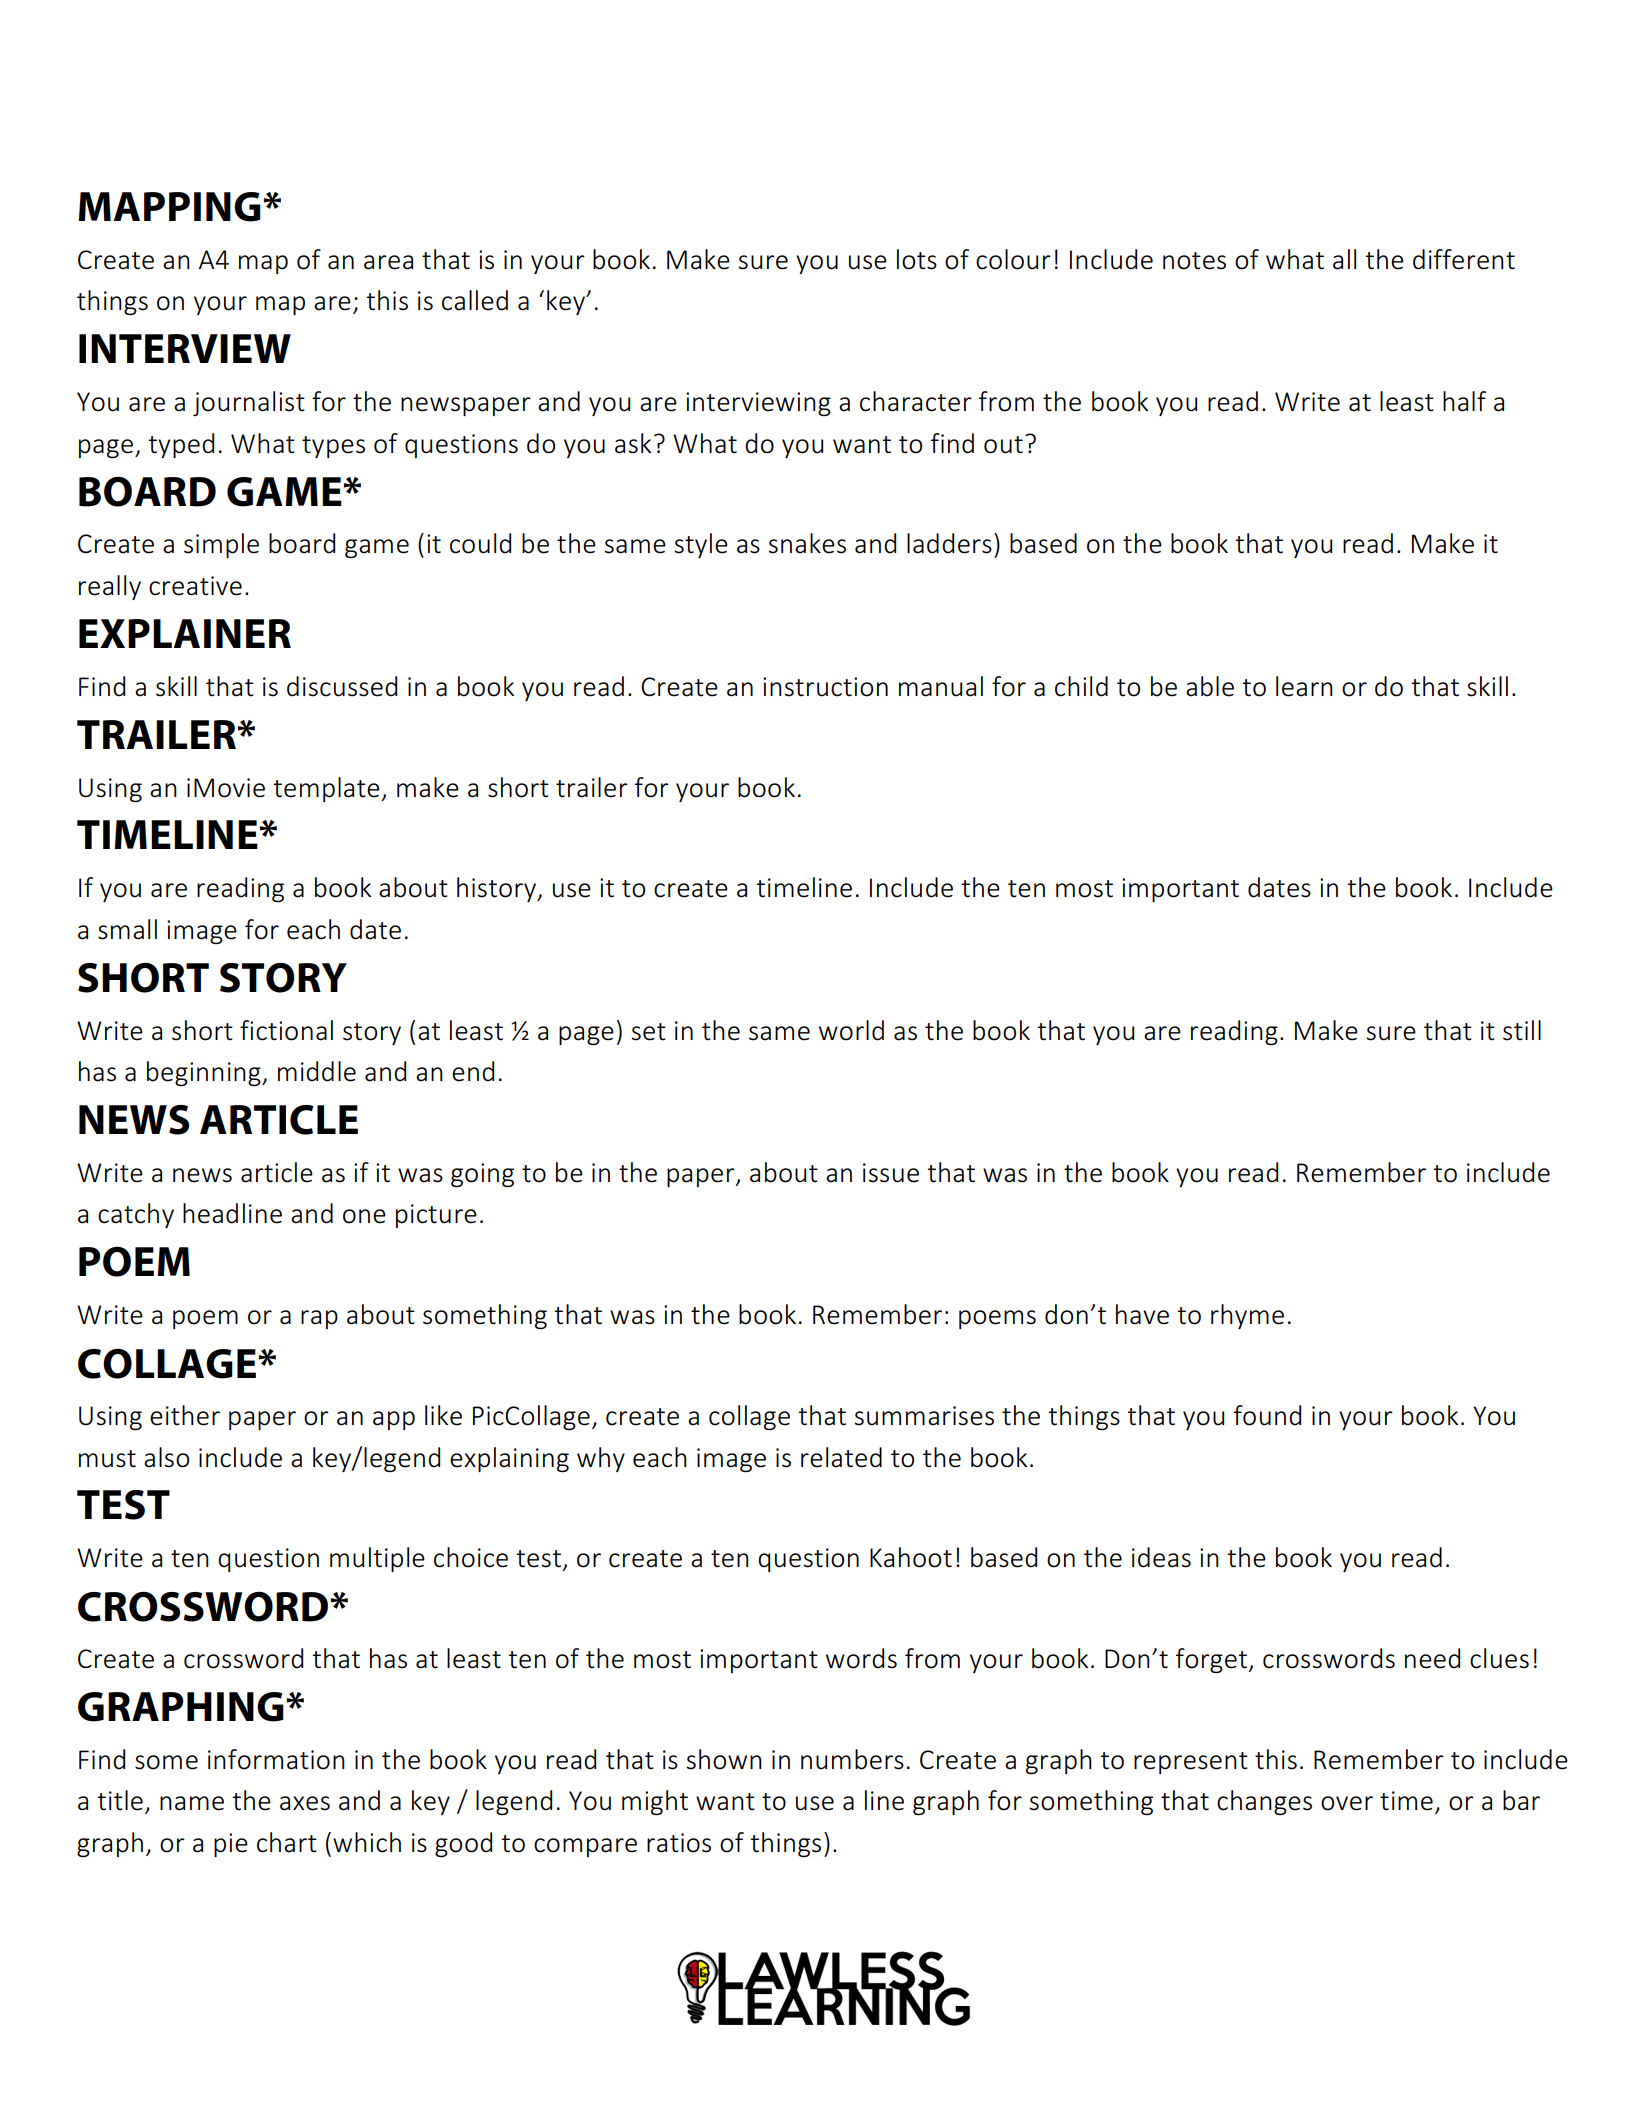 Image resolution: width=1645 pixels, height=2128 pixels. I want to click on learn, so click(1304, 686).
